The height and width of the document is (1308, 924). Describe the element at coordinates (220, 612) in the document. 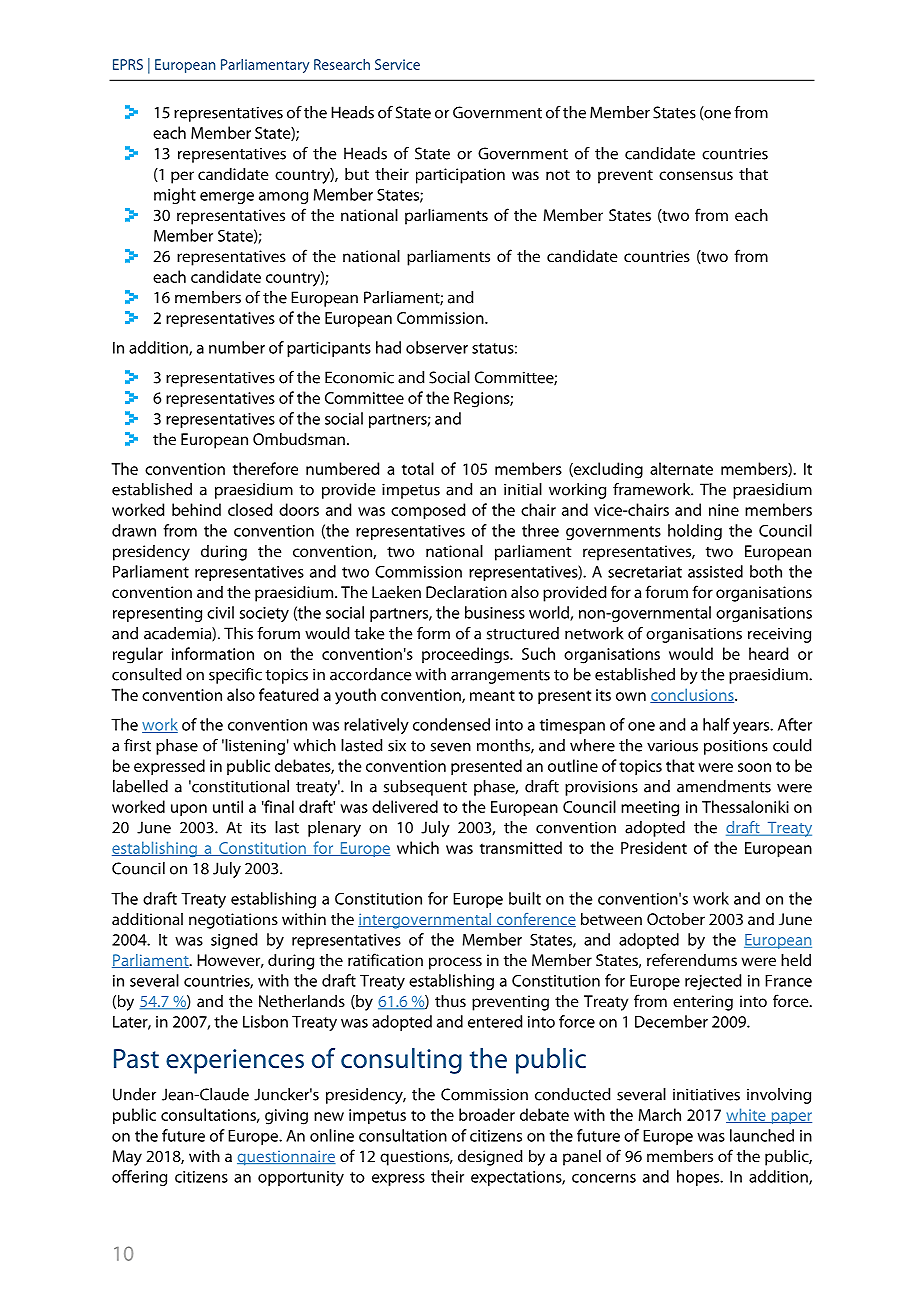

I see `civil` at that location.
